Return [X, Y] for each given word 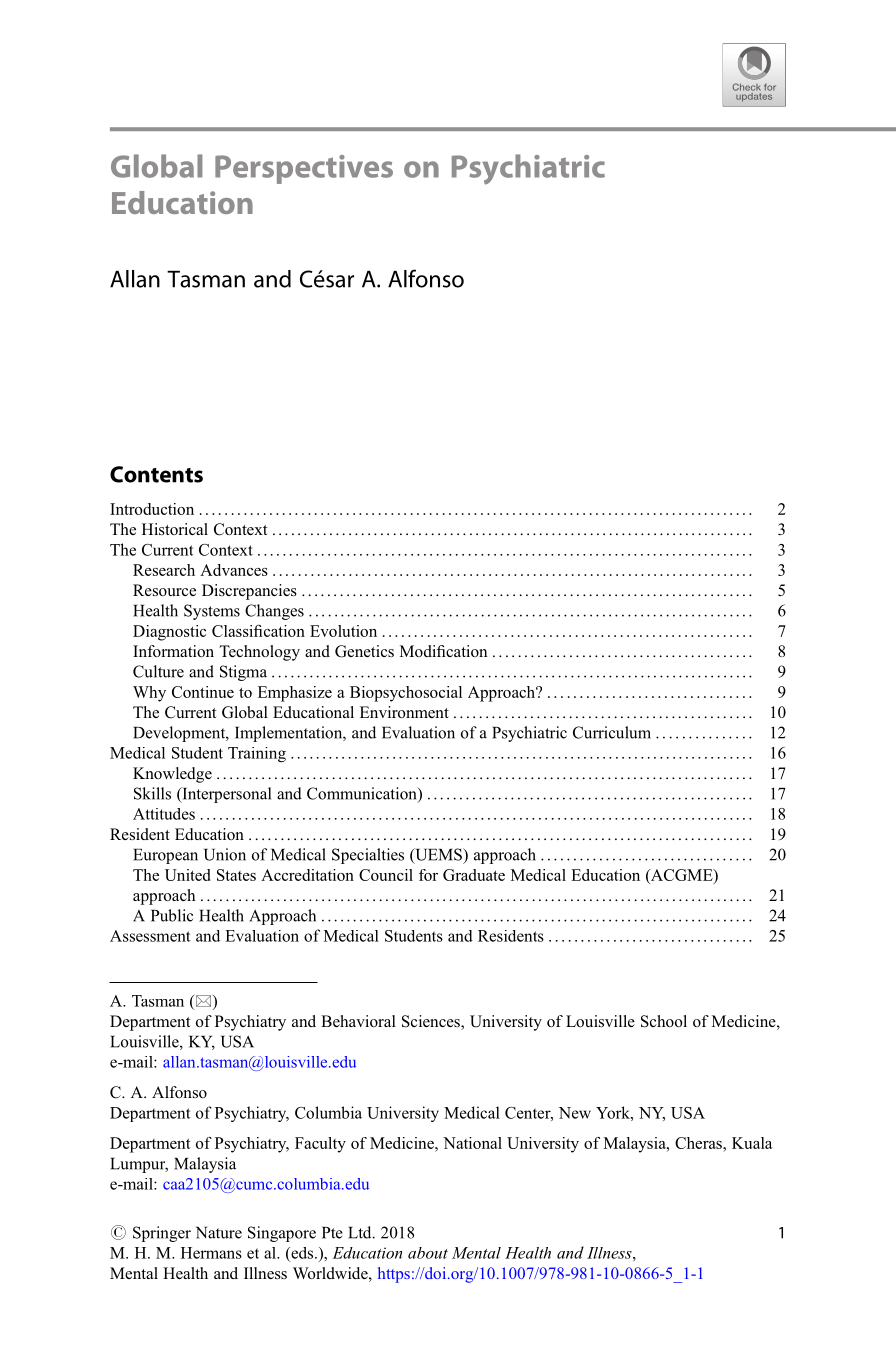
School [664, 1021]
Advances [234, 570]
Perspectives [304, 169]
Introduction [152, 509]
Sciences [432, 1022]
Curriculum [612, 732]
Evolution [343, 631]
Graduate [474, 875]
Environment [404, 712]
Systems [212, 612]
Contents [156, 474]
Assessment [150, 936]
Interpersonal [225, 795]
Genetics [364, 651]
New [575, 1113]
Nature [219, 1233]
